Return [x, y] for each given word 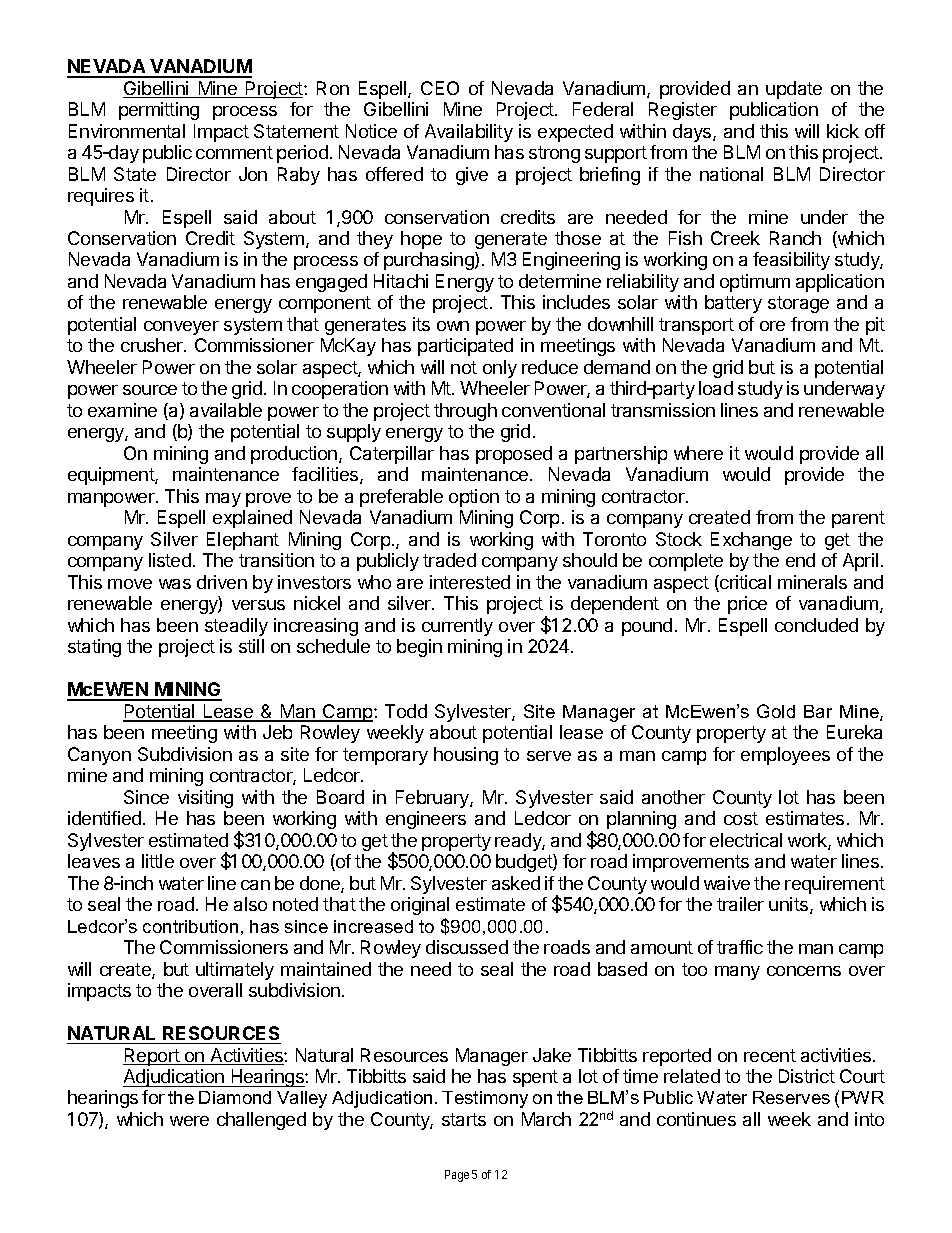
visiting [205, 799]
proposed [514, 455]
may [223, 500]
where [698, 453]
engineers [426, 820]
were [189, 1121]
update [794, 90]
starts [464, 1119]
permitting [159, 111]
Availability [469, 133]
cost [741, 818]
